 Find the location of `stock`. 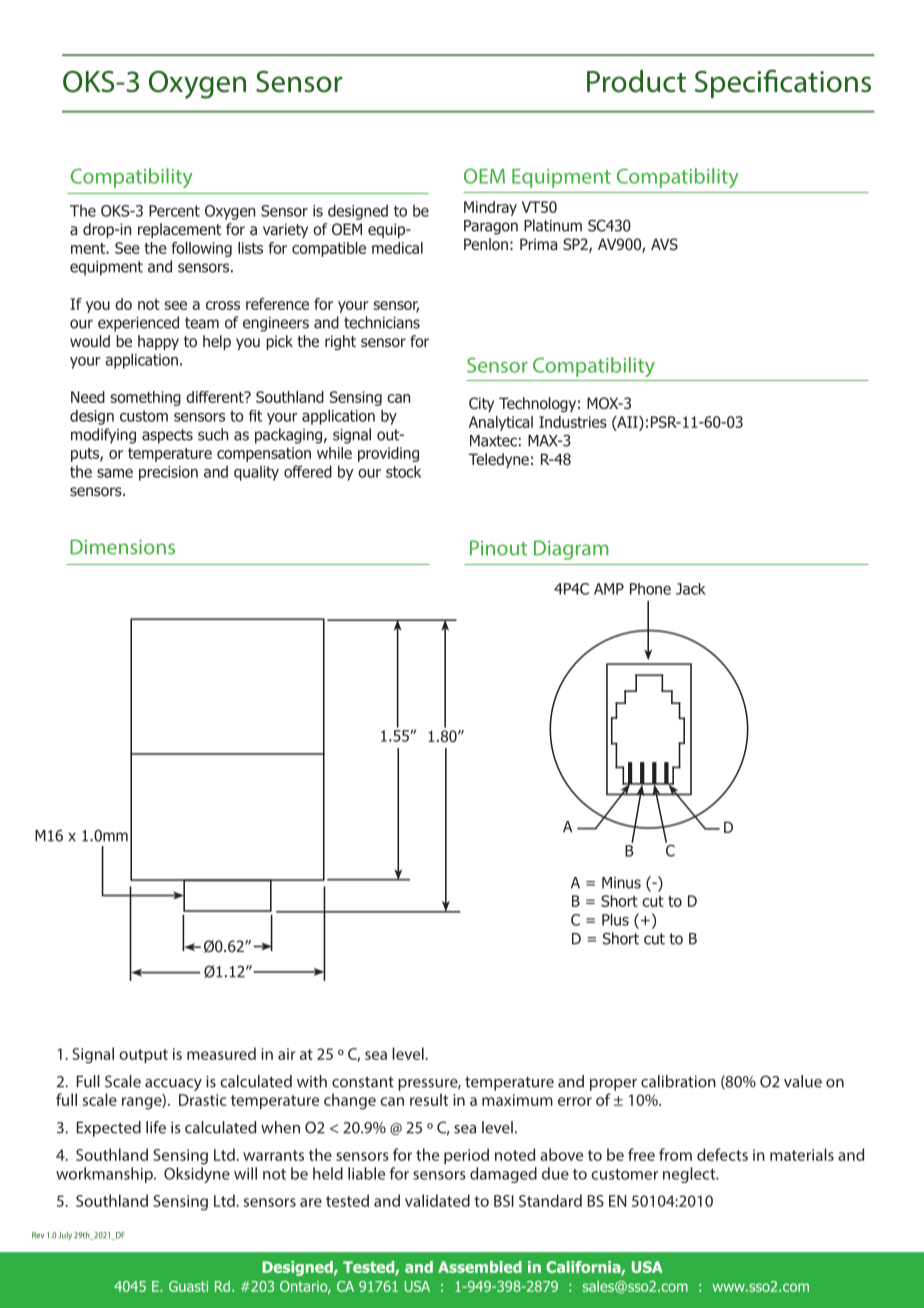

stock is located at coordinates (403, 471).
